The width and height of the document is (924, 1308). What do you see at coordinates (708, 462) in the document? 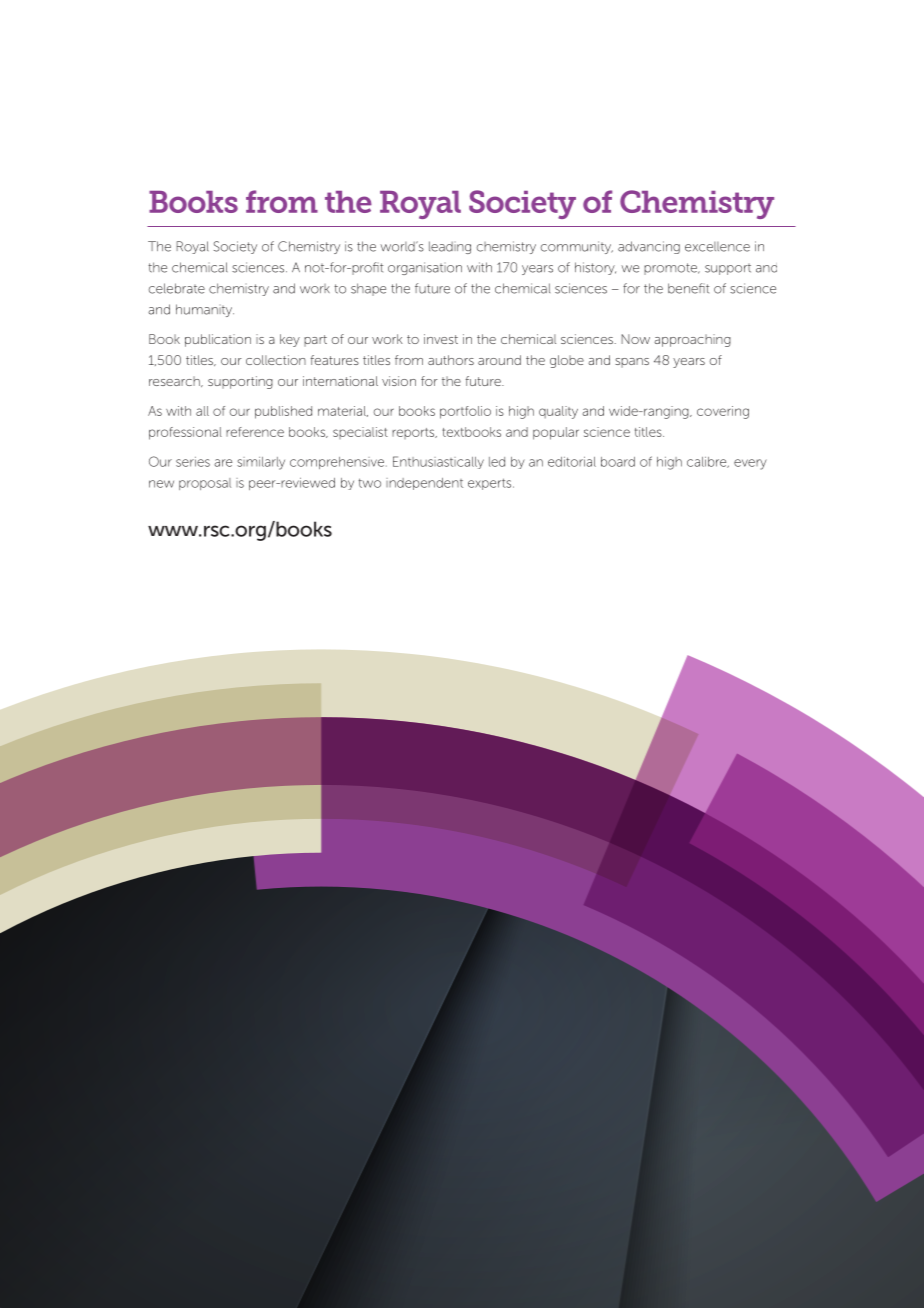
I see `calibre` at bounding box center [708, 462].
